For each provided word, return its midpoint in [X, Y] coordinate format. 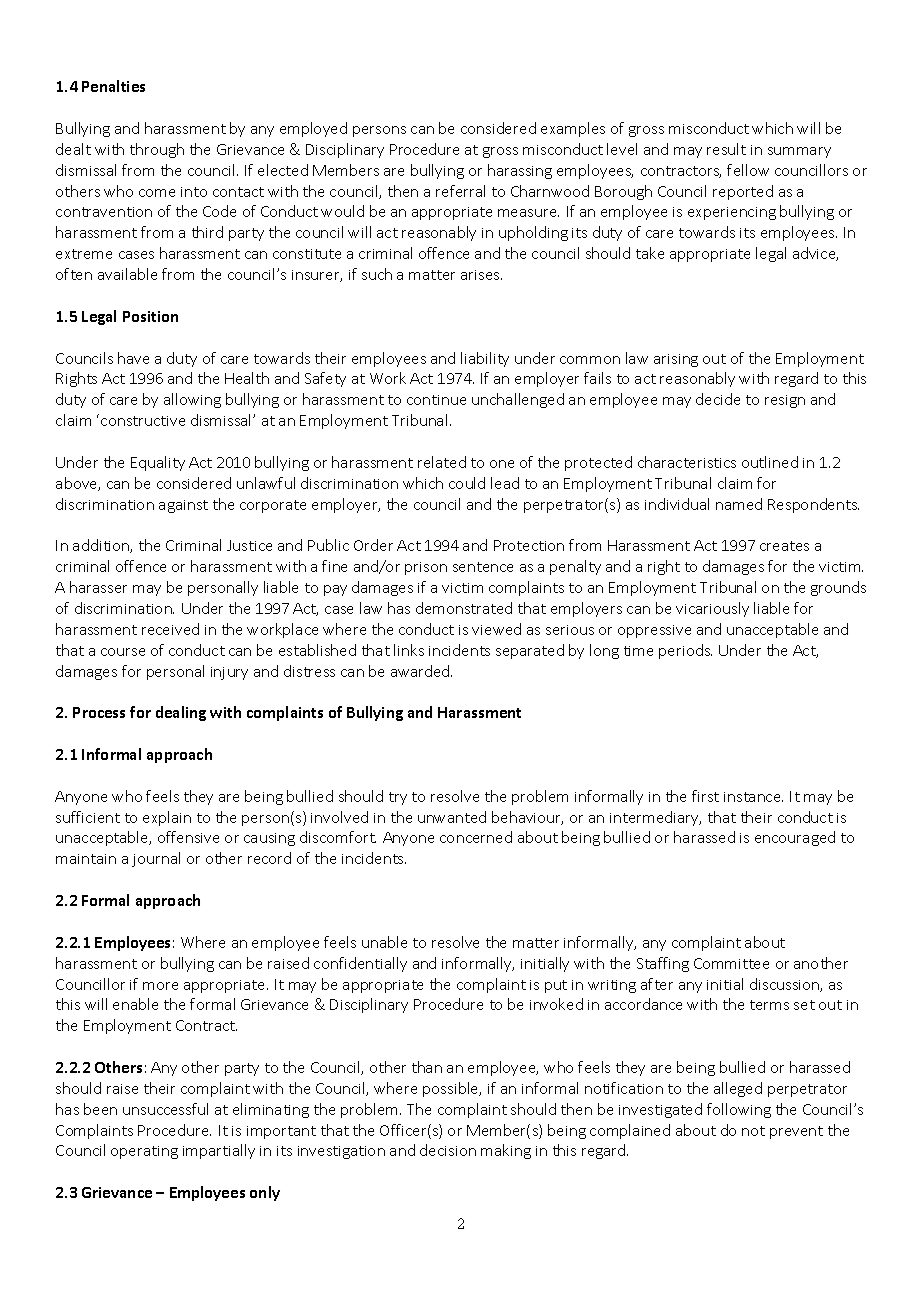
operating [144, 1152]
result [726, 149]
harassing [520, 171]
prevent [796, 1132]
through [157, 150]
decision [448, 1150]
